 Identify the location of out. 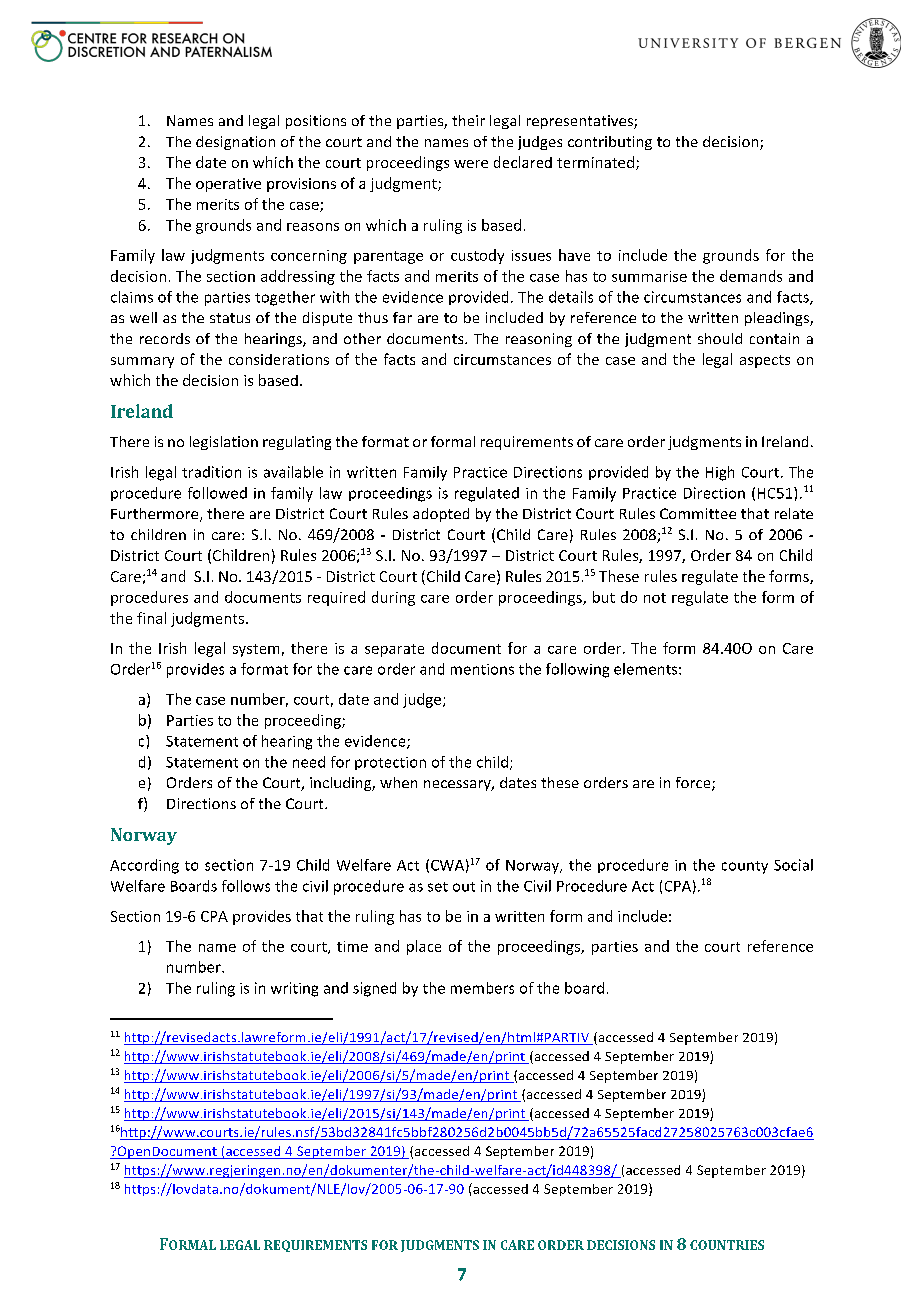
(464, 887).
